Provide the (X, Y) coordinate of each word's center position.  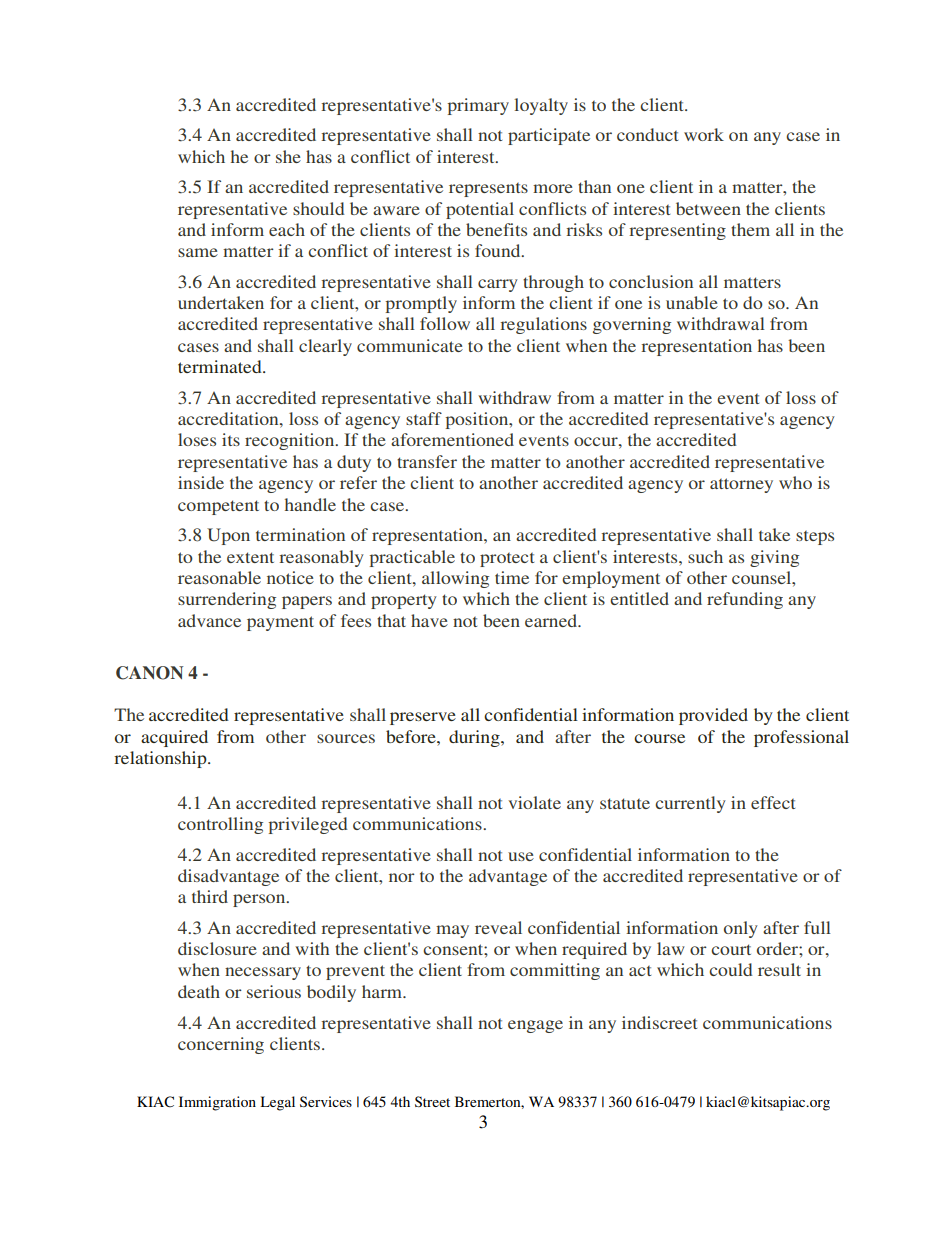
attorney (741, 485)
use (521, 856)
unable (692, 302)
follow (445, 323)
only (741, 929)
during (475, 738)
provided (713, 716)
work (704, 134)
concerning (221, 1045)
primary (478, 106)
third (210, 896)
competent (218, 507)
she (288, 156)
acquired (174, 738)
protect (507, 560)
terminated (221, 366)
